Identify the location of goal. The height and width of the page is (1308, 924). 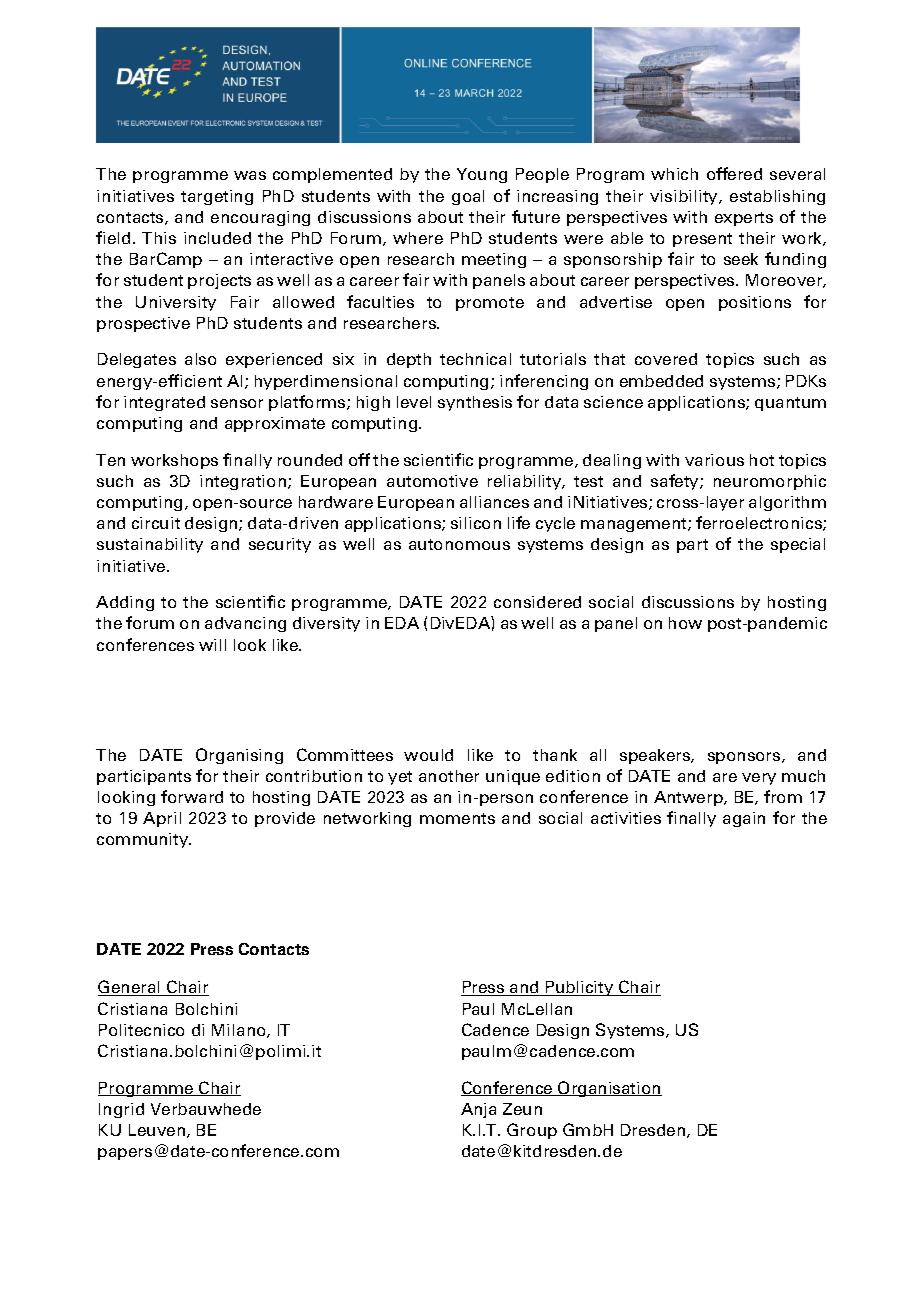
(468, 197).
